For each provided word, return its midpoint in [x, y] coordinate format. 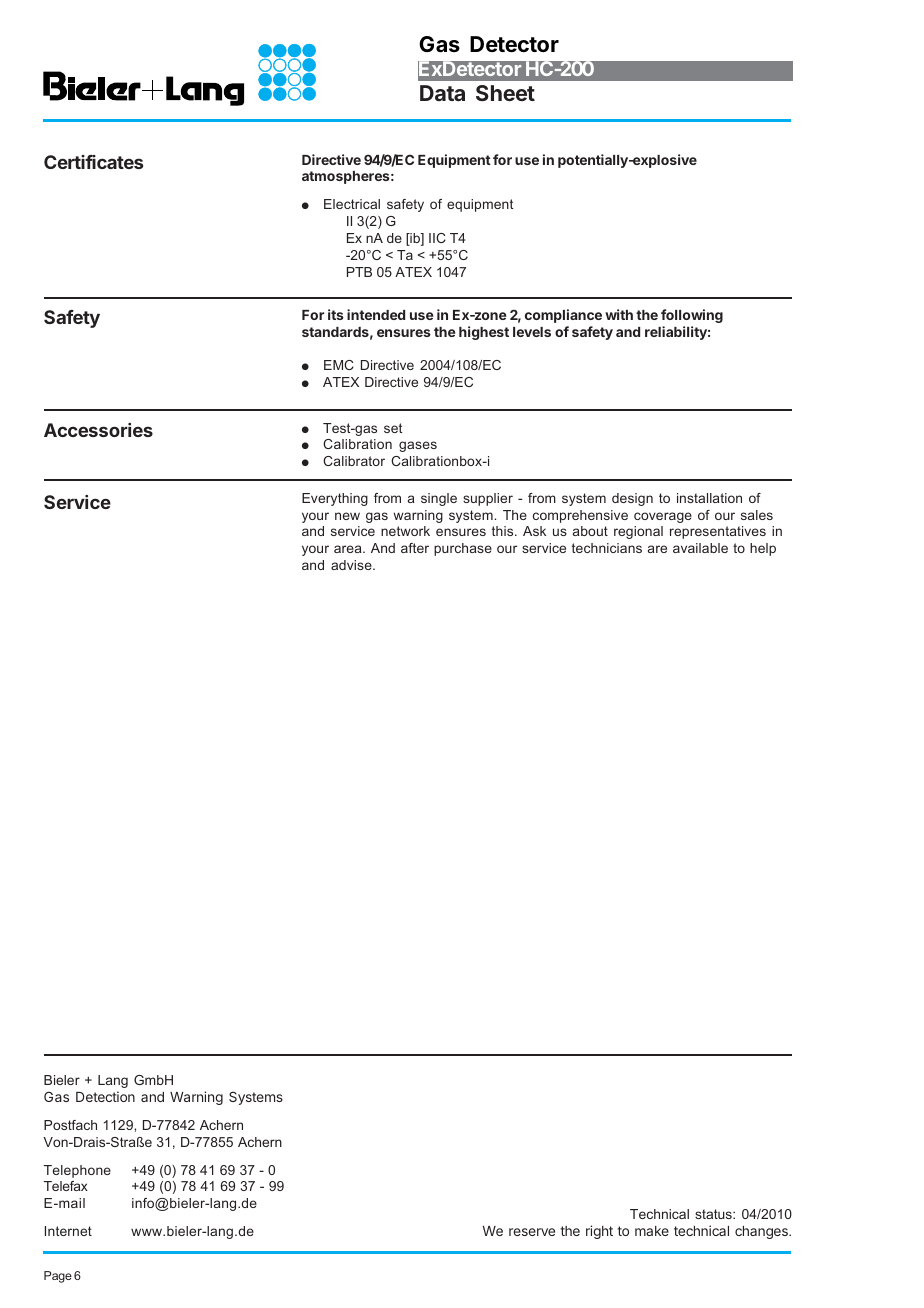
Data [442, 93]
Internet [68, 1231]
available [700, 548]
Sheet [505, 93]
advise [352, 565]
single [439, 499]
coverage [663, 517]
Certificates [93, 162]
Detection [105, 1096]
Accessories [98, 430]
